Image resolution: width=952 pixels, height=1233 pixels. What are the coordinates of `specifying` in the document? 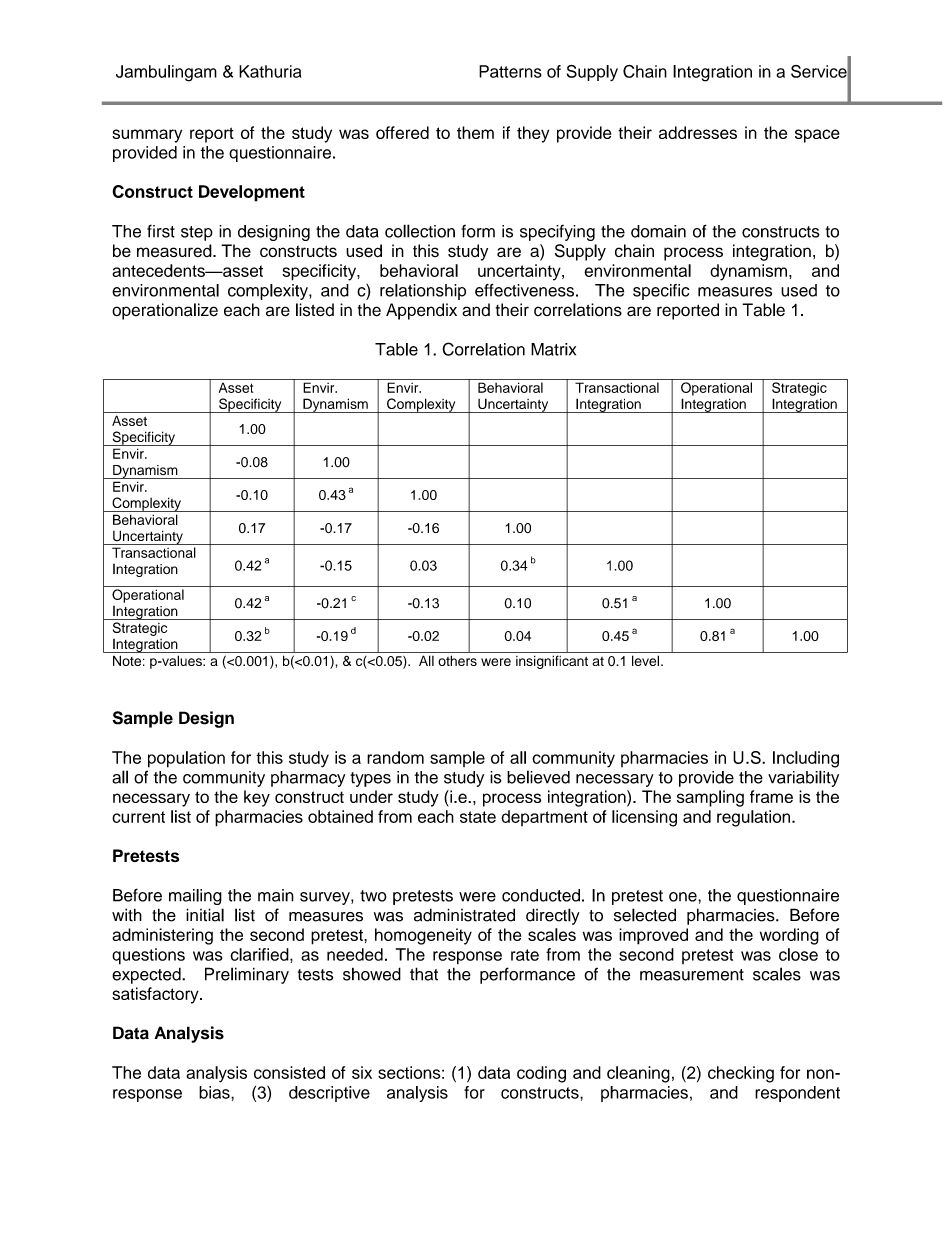 It's located at (557, 233).
